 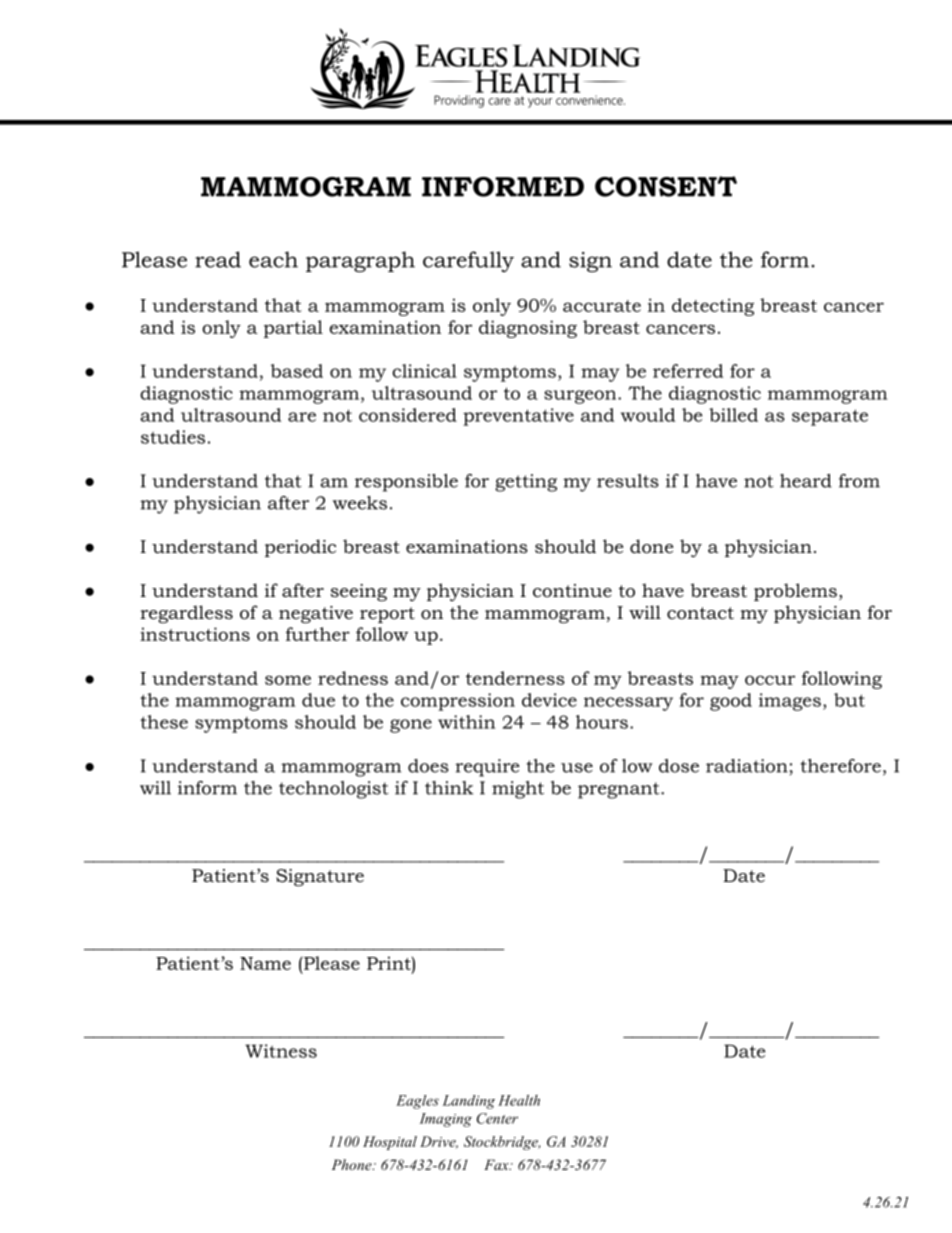 I want to click on occur, so click(x=770, y=680).
